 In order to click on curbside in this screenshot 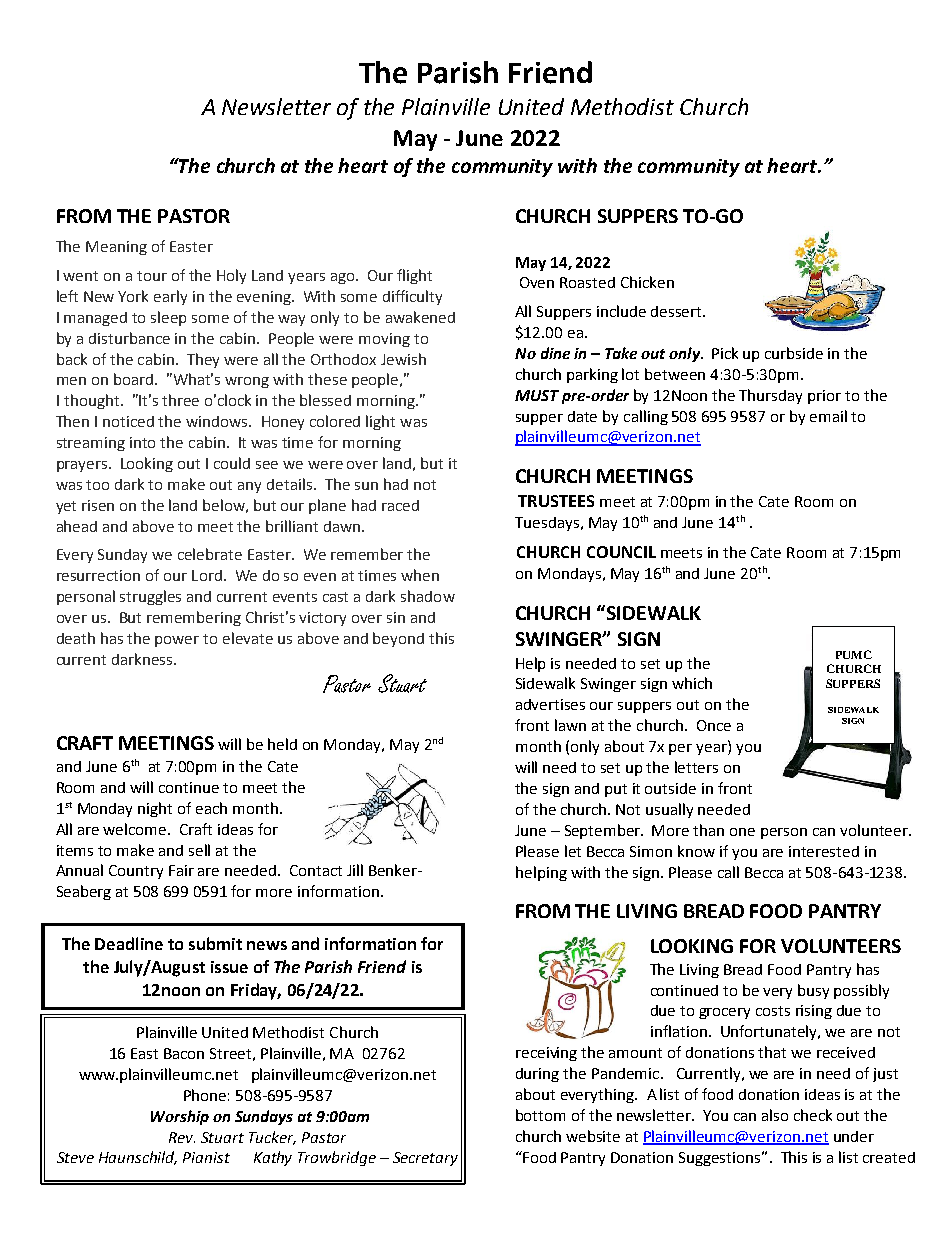, I will do `click(794, 353)`.
